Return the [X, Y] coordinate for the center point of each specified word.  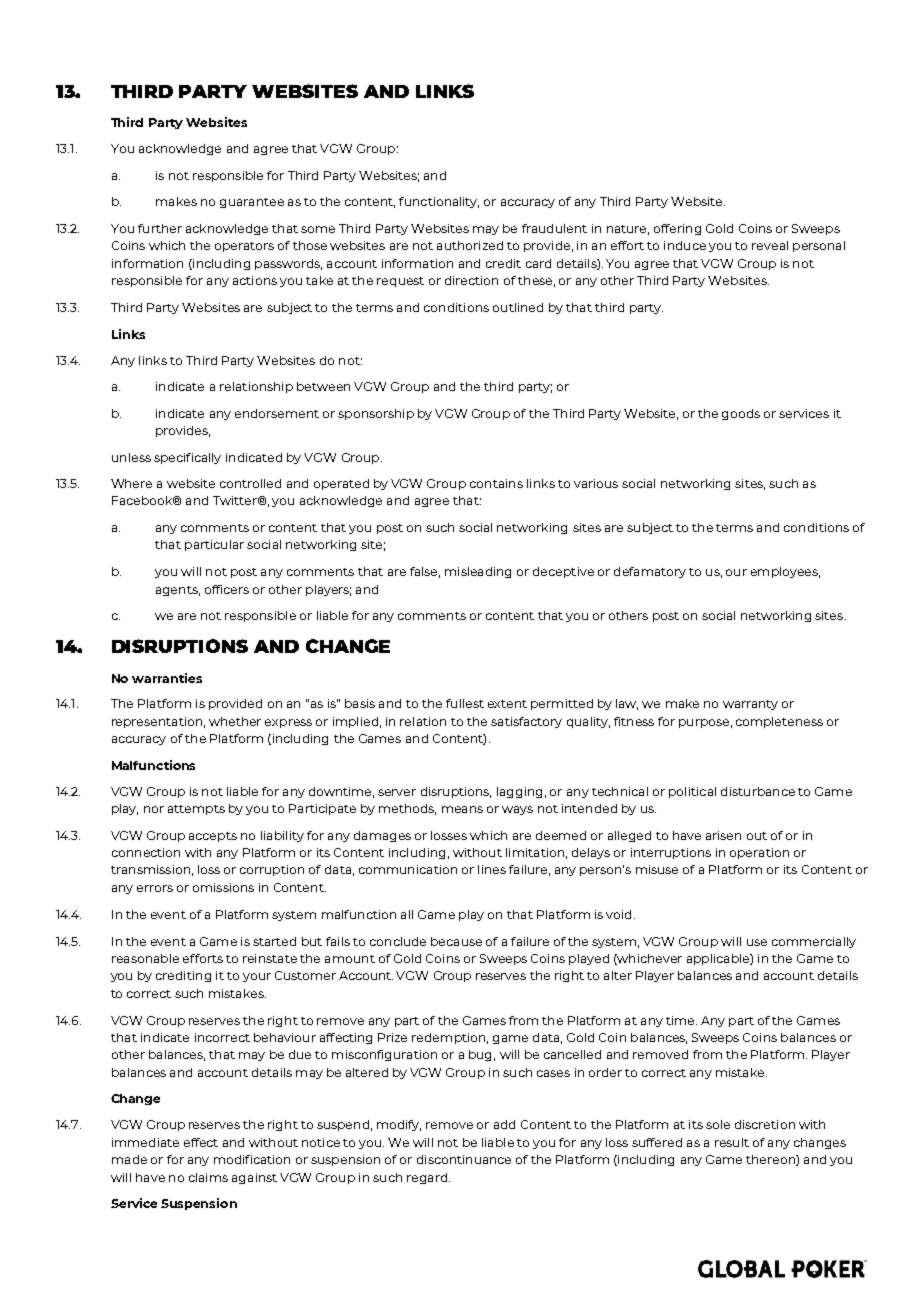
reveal [770, 245]
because [456, 941]
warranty [750, 705]
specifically [187, 458]
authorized [470, 245]
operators [244, 247]
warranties [167, 678]
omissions [223, 887]
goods [741, 414]
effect [201, 1142]
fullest [465, 703]
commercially [814, 942]
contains [496, 483]
